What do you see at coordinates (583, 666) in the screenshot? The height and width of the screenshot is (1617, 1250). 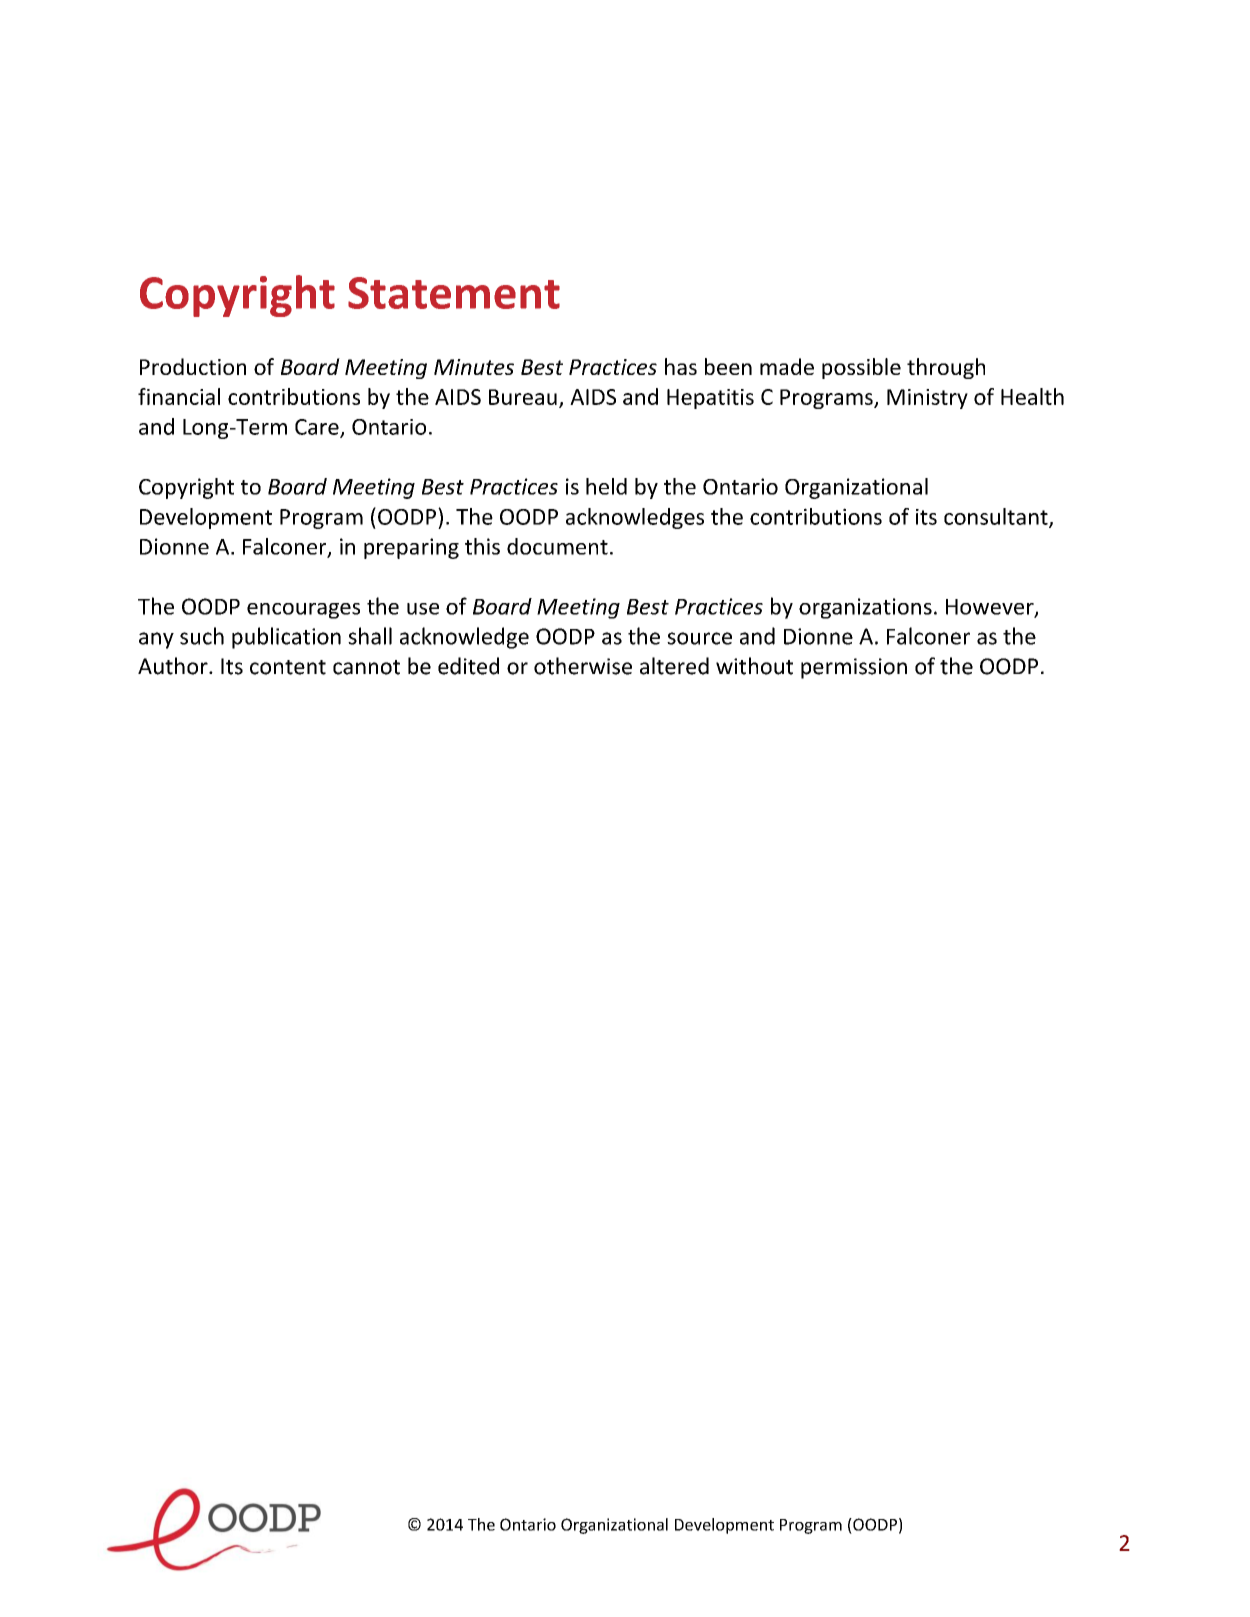 I see `otherwise` at bounding box center [583, 666].
